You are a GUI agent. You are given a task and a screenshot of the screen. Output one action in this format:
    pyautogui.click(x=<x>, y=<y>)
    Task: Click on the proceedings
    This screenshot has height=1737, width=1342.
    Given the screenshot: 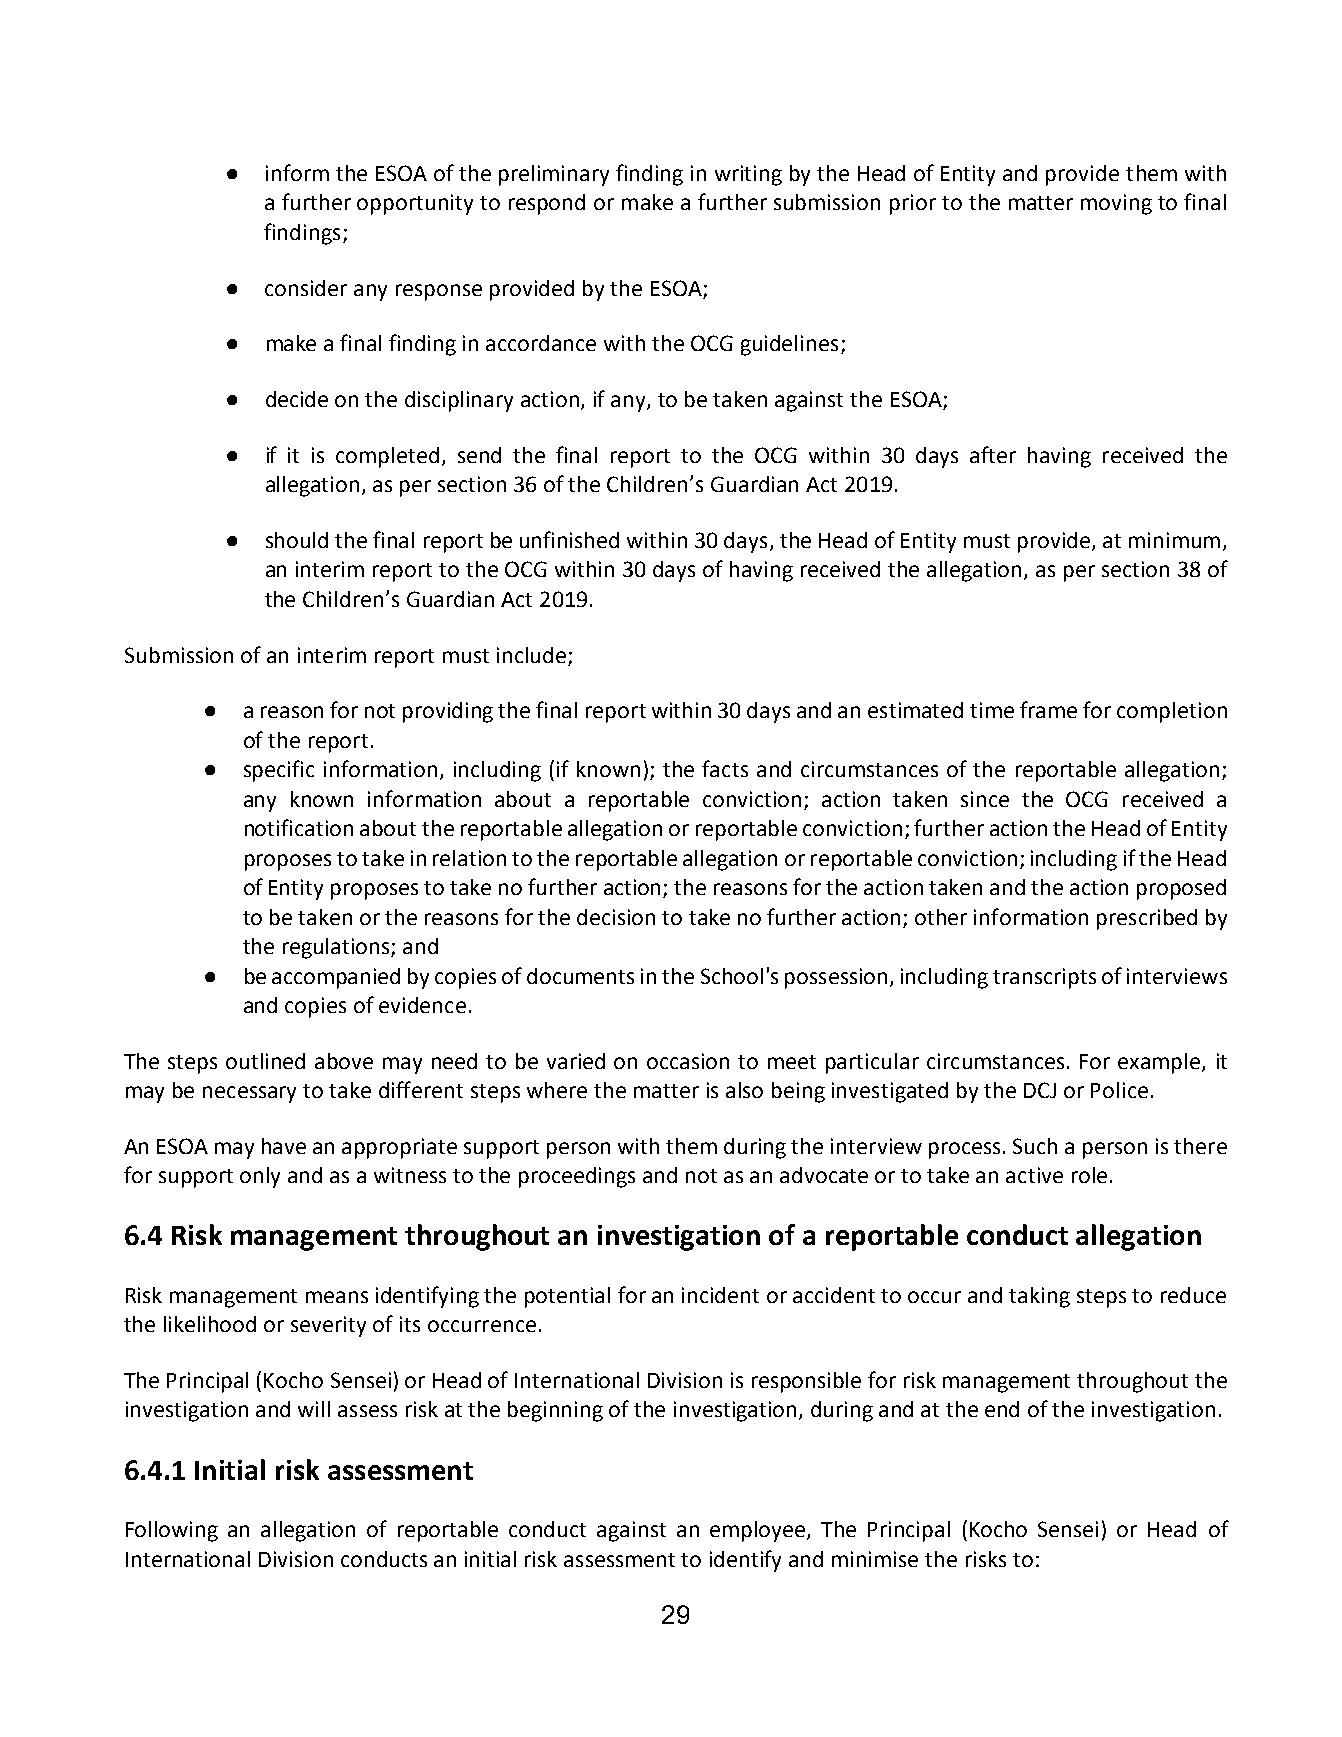 What is the action you would take?
    pyautogui.click(x=577, y=1177)
